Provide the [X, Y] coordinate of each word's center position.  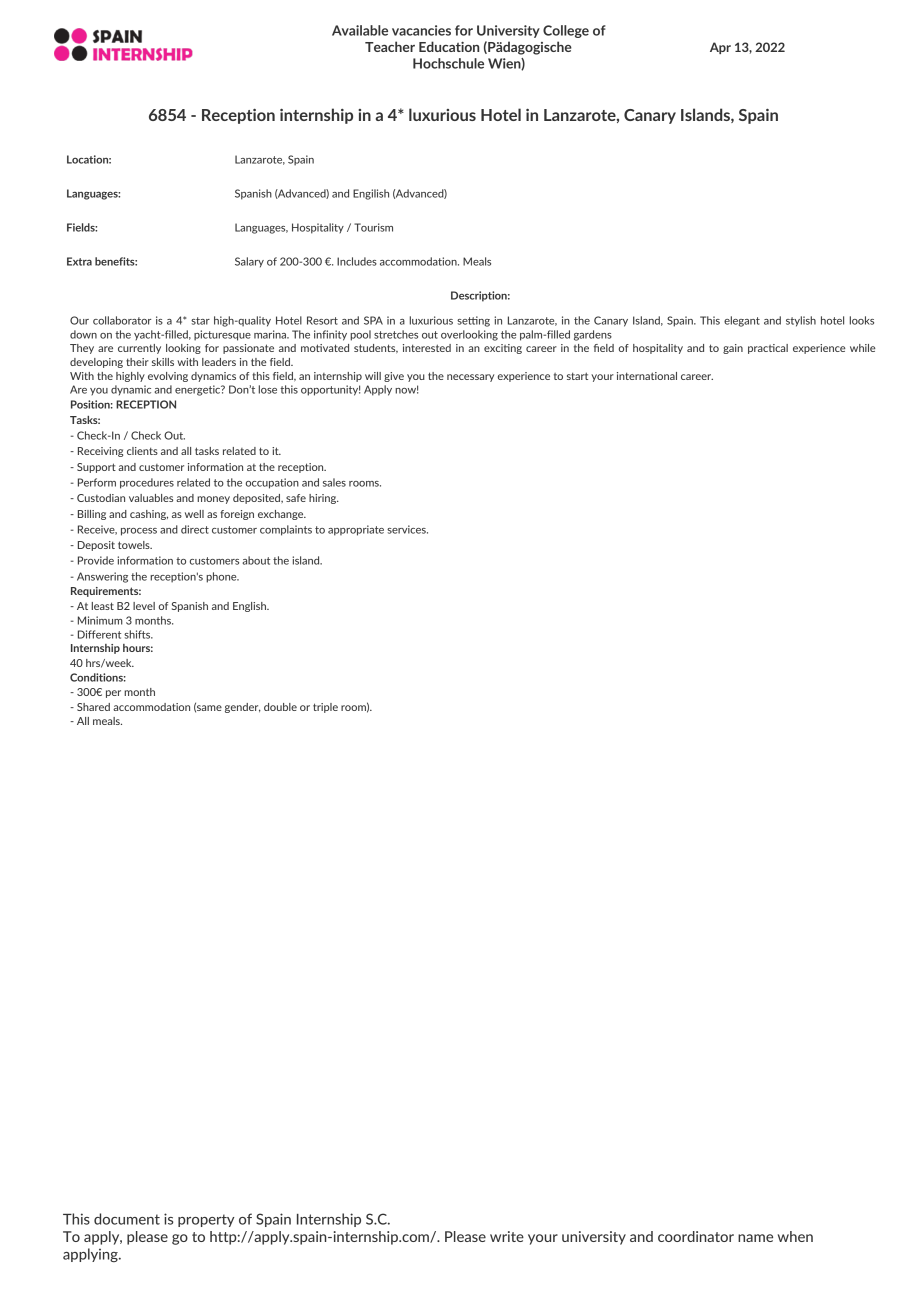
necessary [470, 378]
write [507, 1236]
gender [243, 708]
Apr [720, 48]
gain [733, 349]
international [647, 376]
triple [325, 708]
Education [449, 46]
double [280, 707]
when [795, 1236]
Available [360, 30]
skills [163, 362]
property [206, 1220]
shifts [138, 634]
